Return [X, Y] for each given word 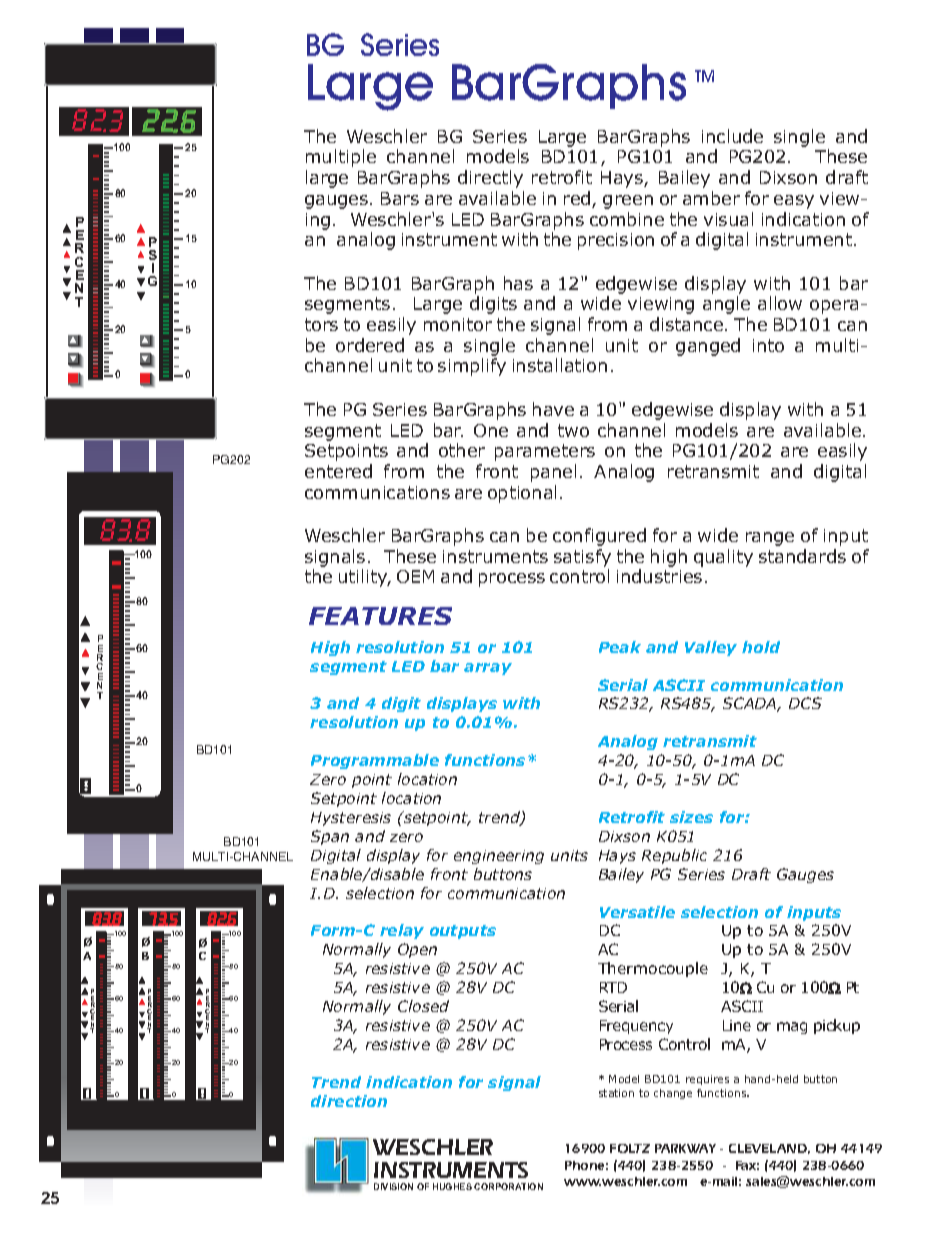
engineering [499, 857]
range [770, 539]
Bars [400, 198]
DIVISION [393, 1186]
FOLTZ [630, 1148]
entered [338, 471]
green [628, 202]
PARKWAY [685, 1148]
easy [794, 202]
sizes [691, 817]
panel [553, 473]
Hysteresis [351, 819]
